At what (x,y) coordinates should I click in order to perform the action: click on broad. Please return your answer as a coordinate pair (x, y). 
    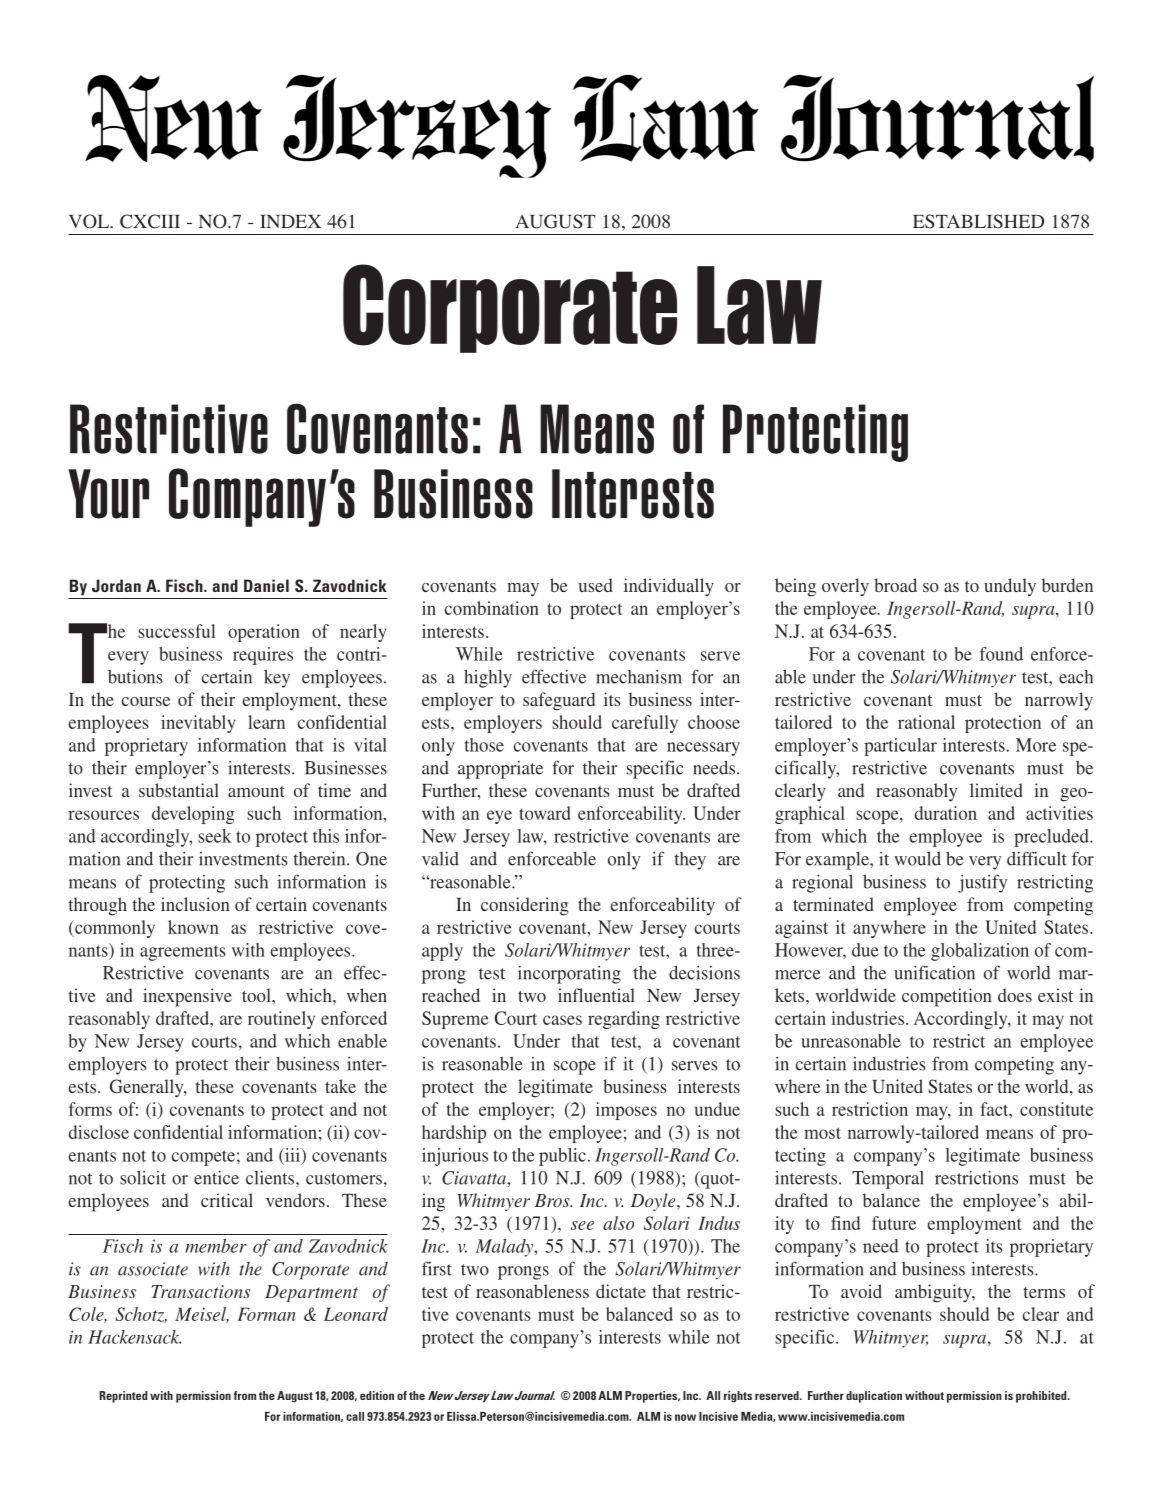
    Looking at the image, I should click on (895, 585).
